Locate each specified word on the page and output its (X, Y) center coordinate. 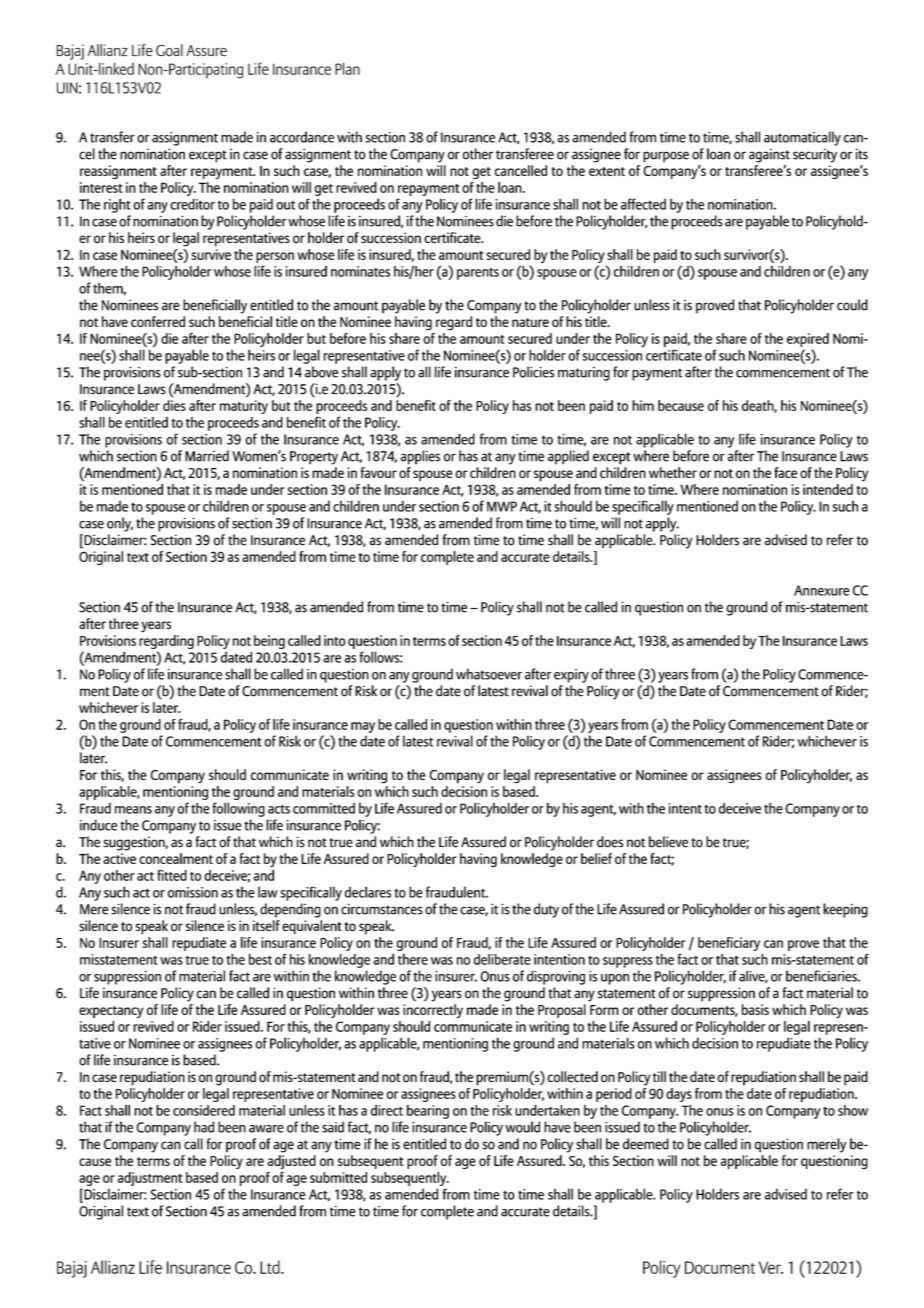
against (769, 155)
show (853, 1110)
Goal (169, 50)
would (522, 1127)
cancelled (521, 170)
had (204, 1127)
